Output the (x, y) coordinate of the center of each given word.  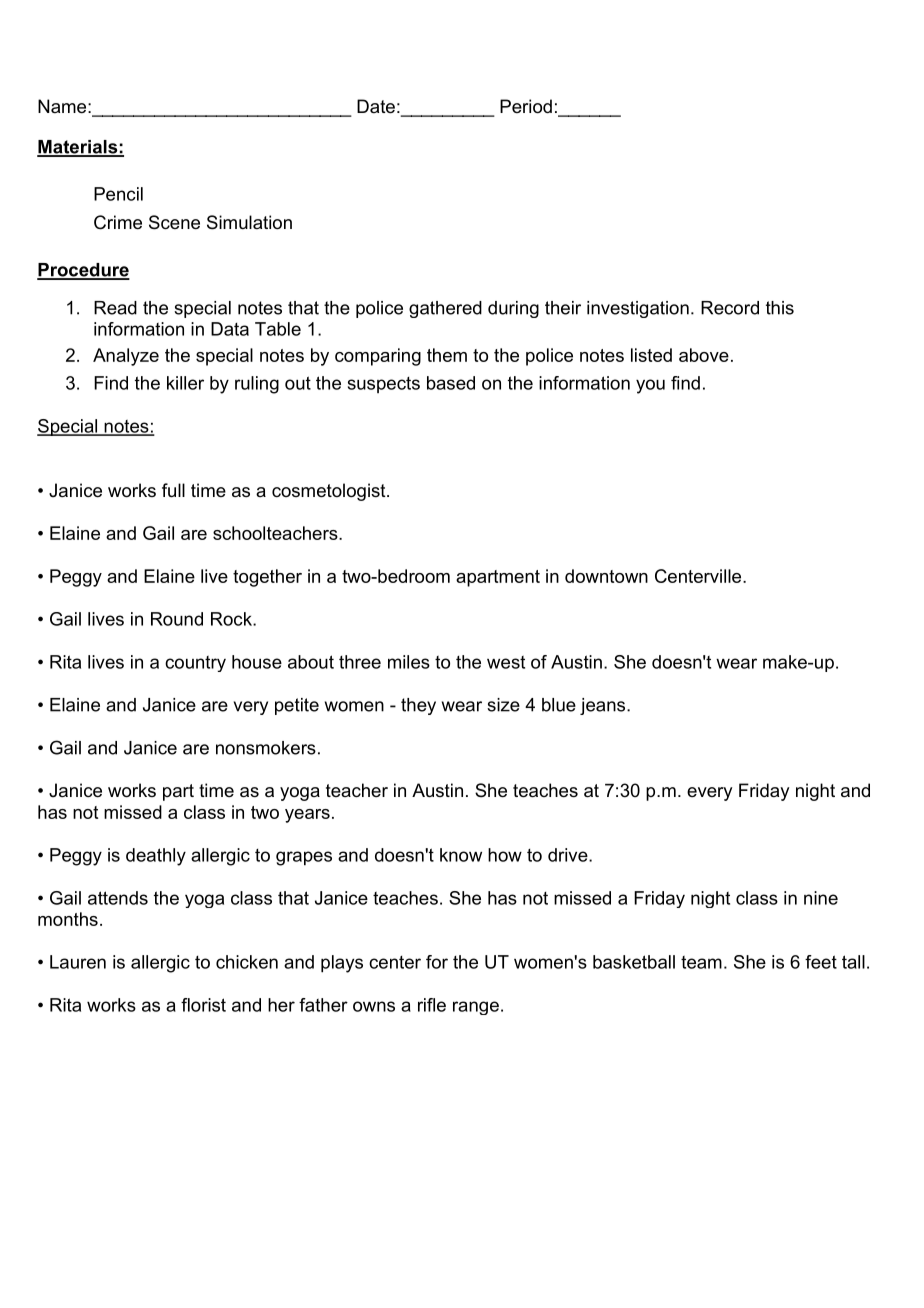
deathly (156, 857)
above (704, 355)
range (476, 1008)
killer (185, 383)
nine (821, 898)
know (461, 855)
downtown (606, 576)
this (780, 308)
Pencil (118, 194)
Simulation (249, 222)
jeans (604, 706)
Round (177, 619)
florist (203, 1005)
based (451, 383)
